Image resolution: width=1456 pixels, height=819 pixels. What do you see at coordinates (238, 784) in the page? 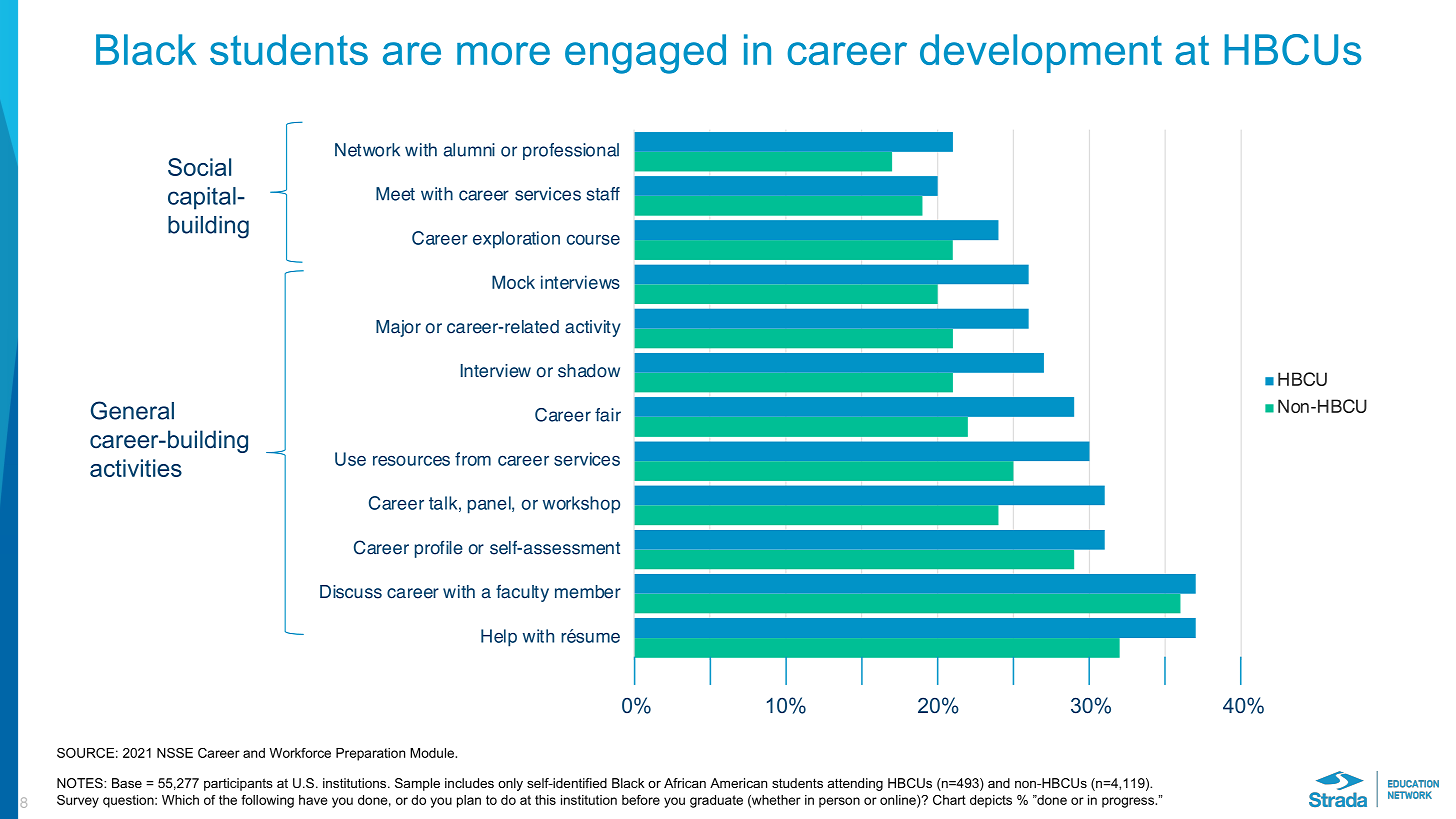
I see `participants` at bounding box center [238, 784].
